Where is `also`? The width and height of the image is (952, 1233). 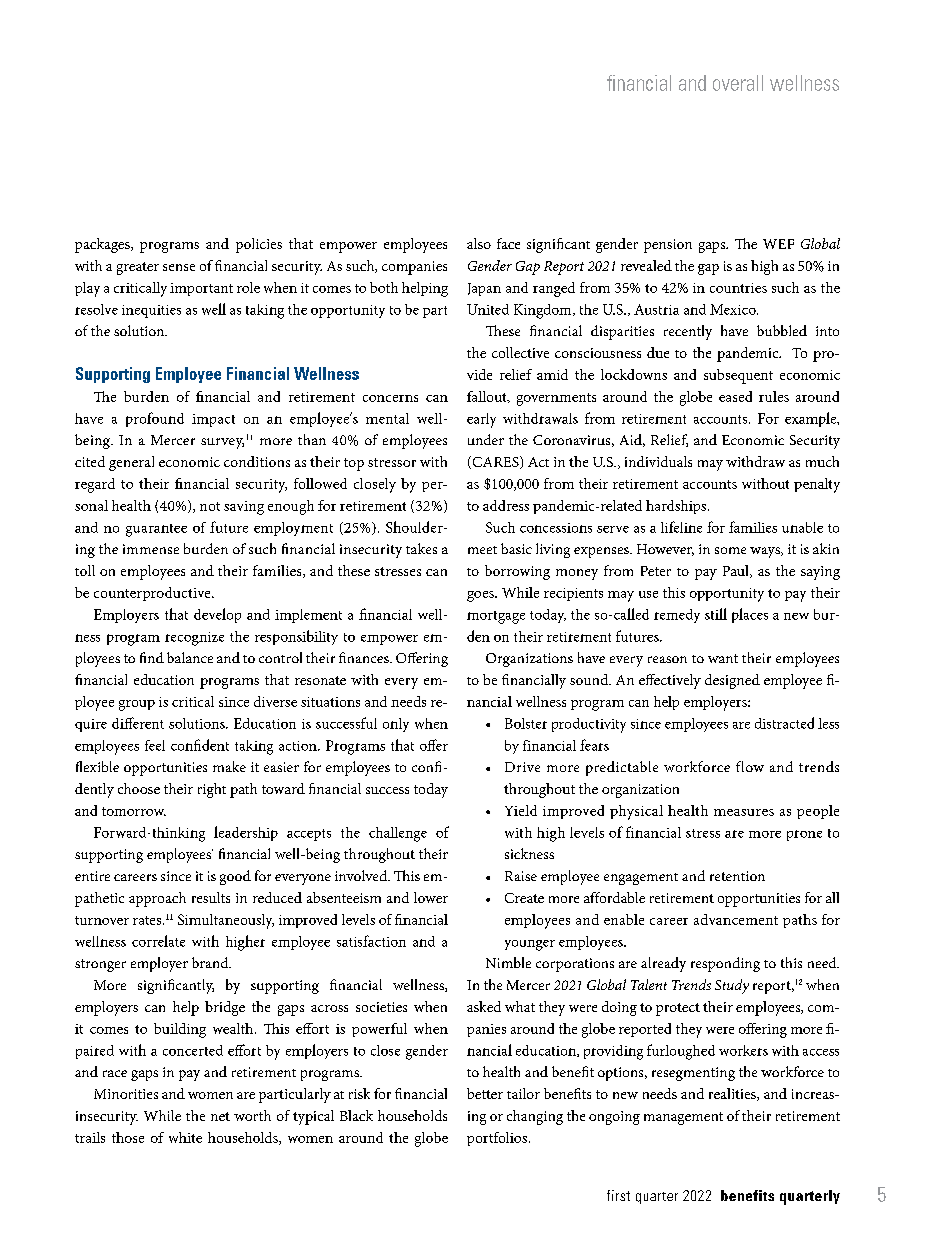 also is located at coordinates (479, 243).
